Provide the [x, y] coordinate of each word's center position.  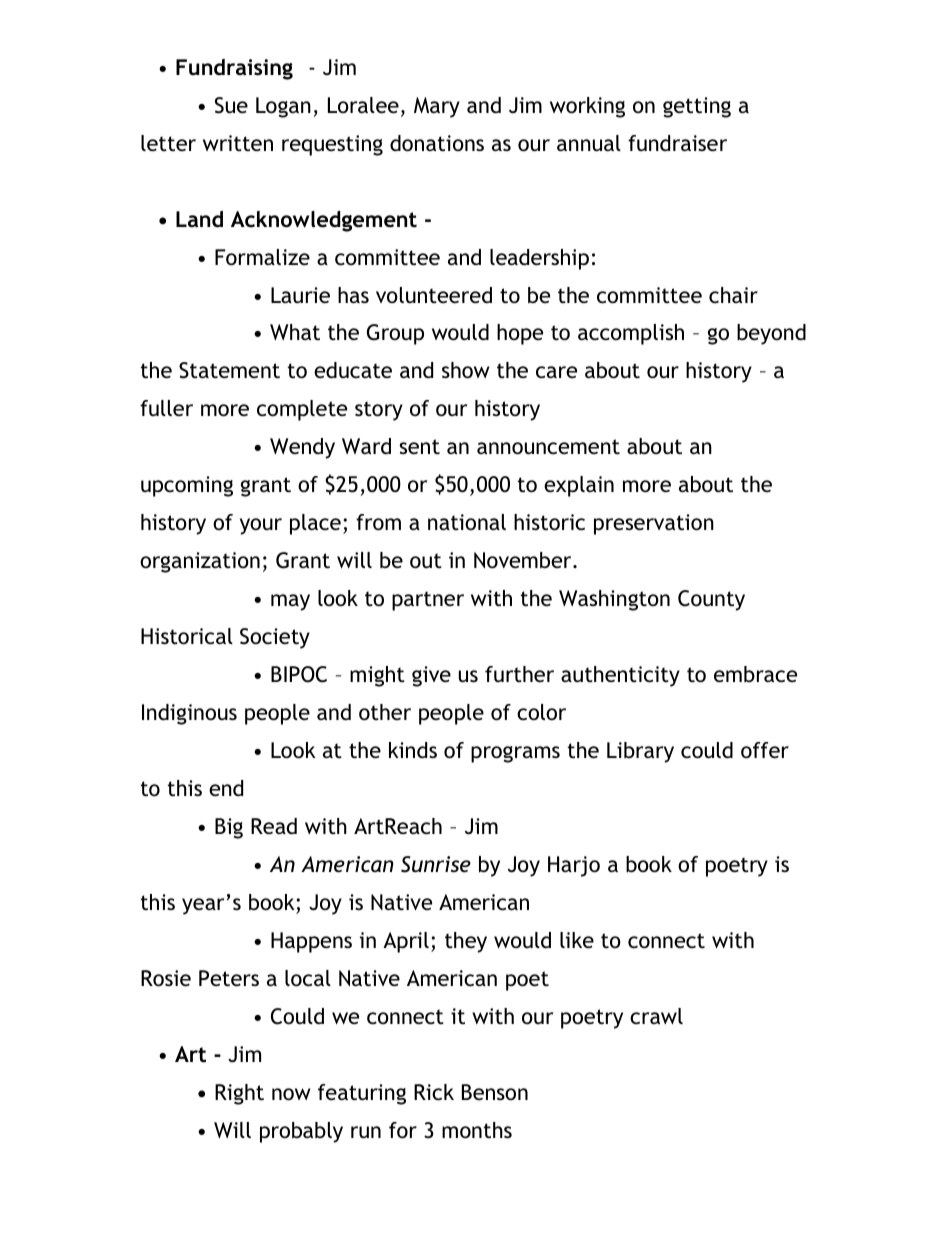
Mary [437, 107]
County [711, 600]
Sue [231, 105]
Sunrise [436, 864]
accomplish [631, 334]
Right [239, 1094]
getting [697, 107]
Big [229, 828]
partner [428, 601]
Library [640, 752]
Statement [229, 370]
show [466, 370]
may [290, 602]
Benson [495, 1092]
